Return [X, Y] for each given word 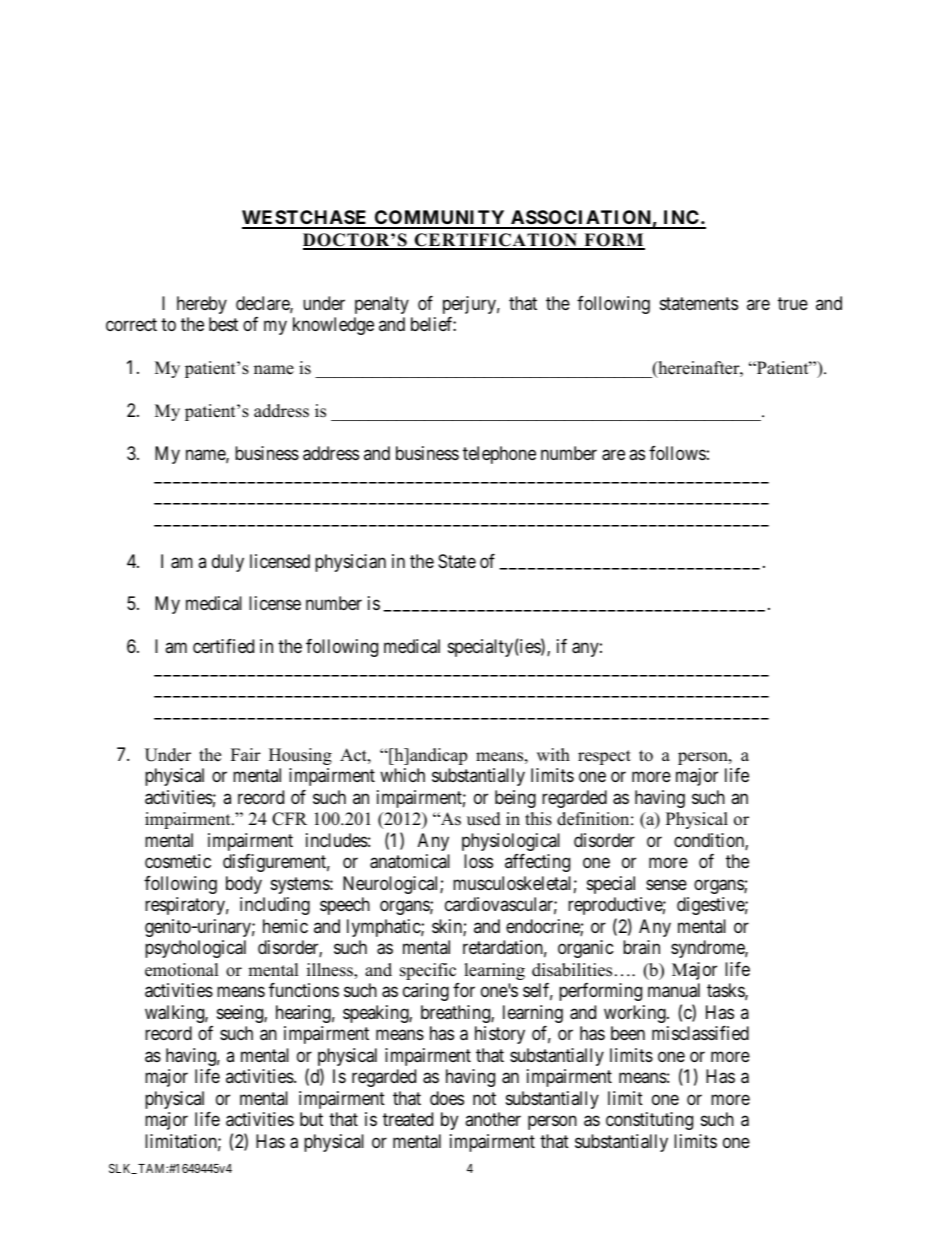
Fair [246, 754]
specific [428, 971]
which [402, 775]
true [793, 303]
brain [641, 947]
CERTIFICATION [496, 241]
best [223, 324]
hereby [202, 305]
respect [604, 757]
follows [677, 453]
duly [228, 563]
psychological [195, 949]
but [311, 1119]
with [553, 754]
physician [350, 563]
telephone [499, 455]
